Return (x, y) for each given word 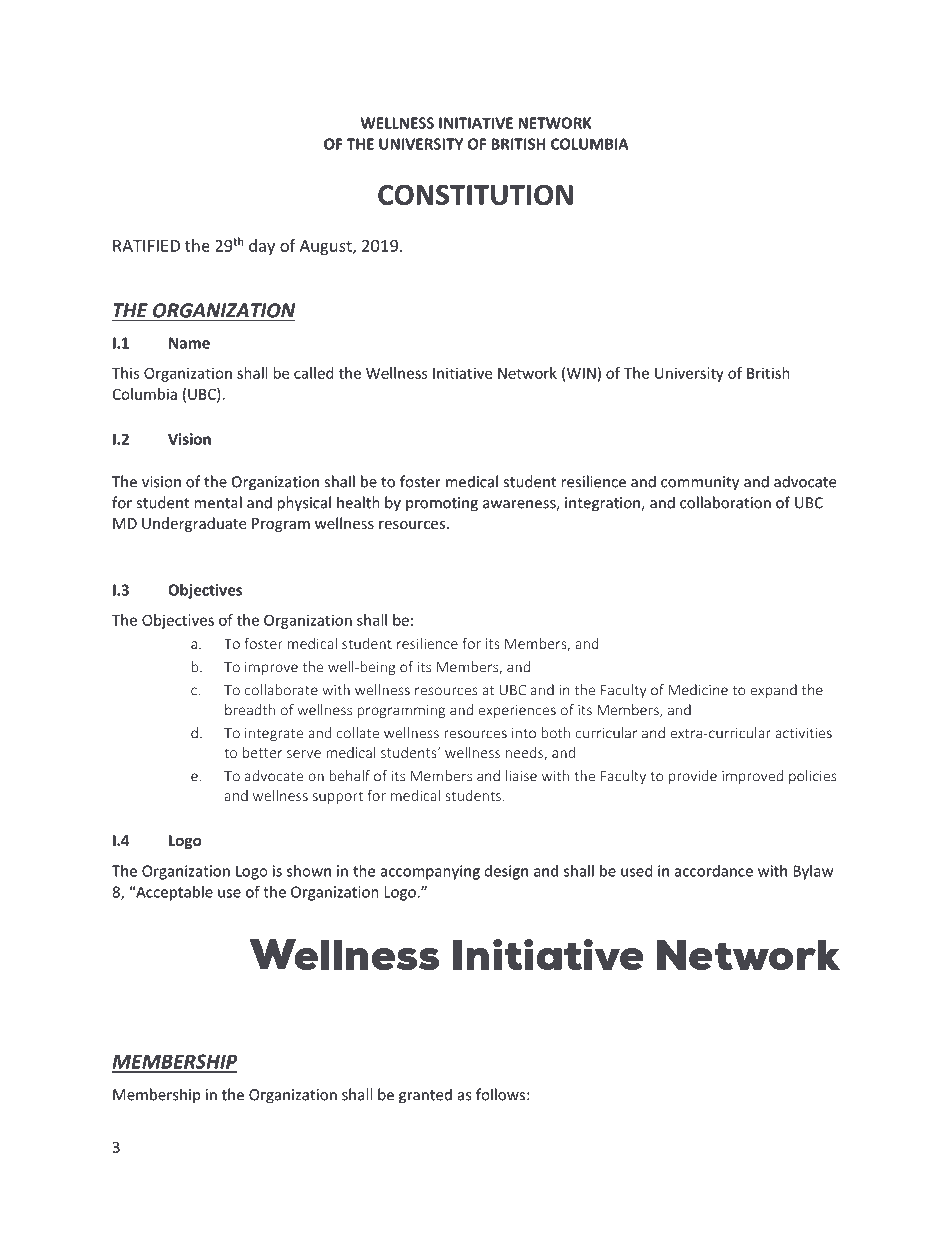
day (262, 247)
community (700, 483)
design (506, 872)
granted (425, 1096)
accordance (714, 871)
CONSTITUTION (475, 195)
